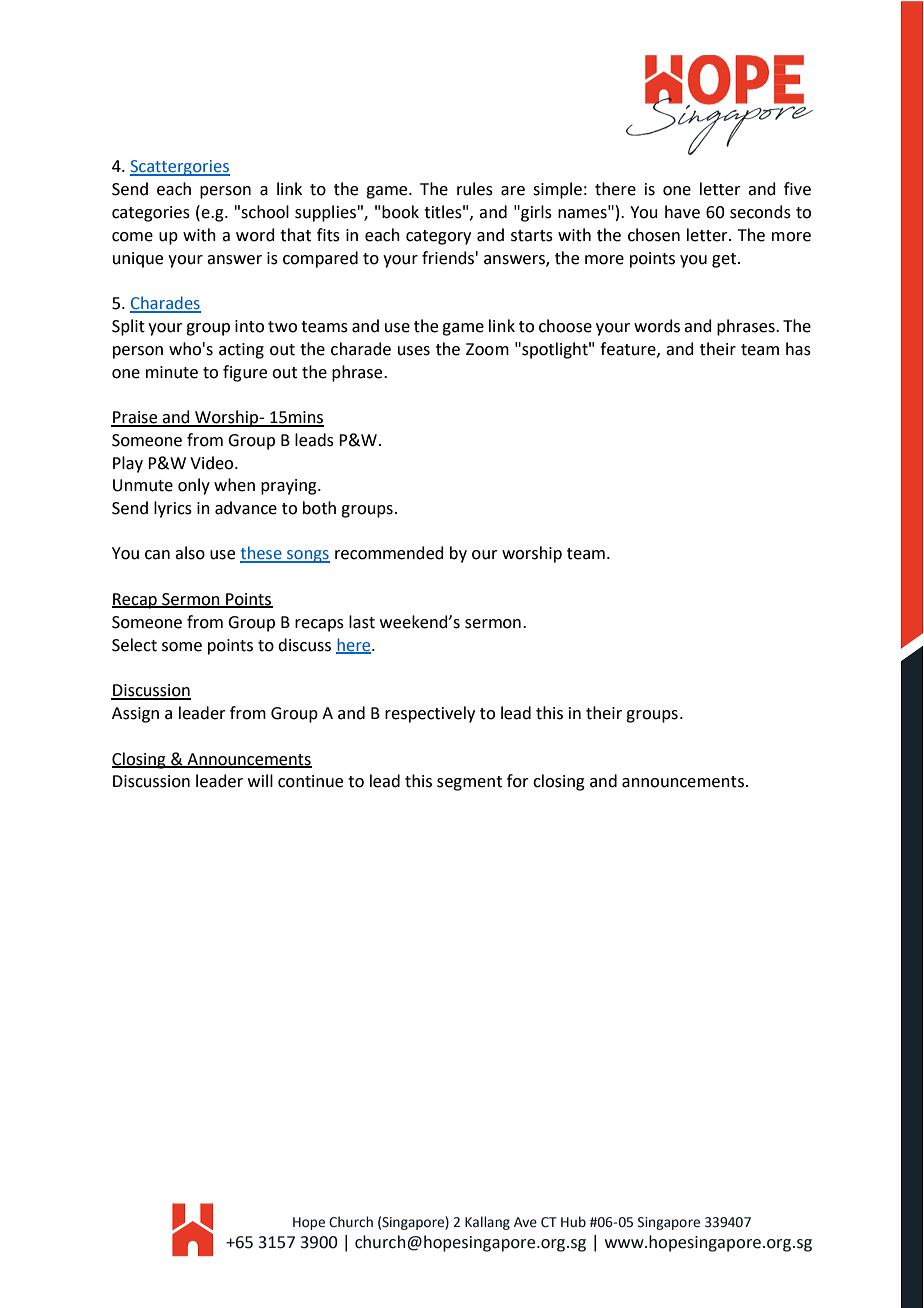 The image size is (924, 1308). Describe the element at coordinates (180, 168) in the document. I see `Scattergories` at that location.
